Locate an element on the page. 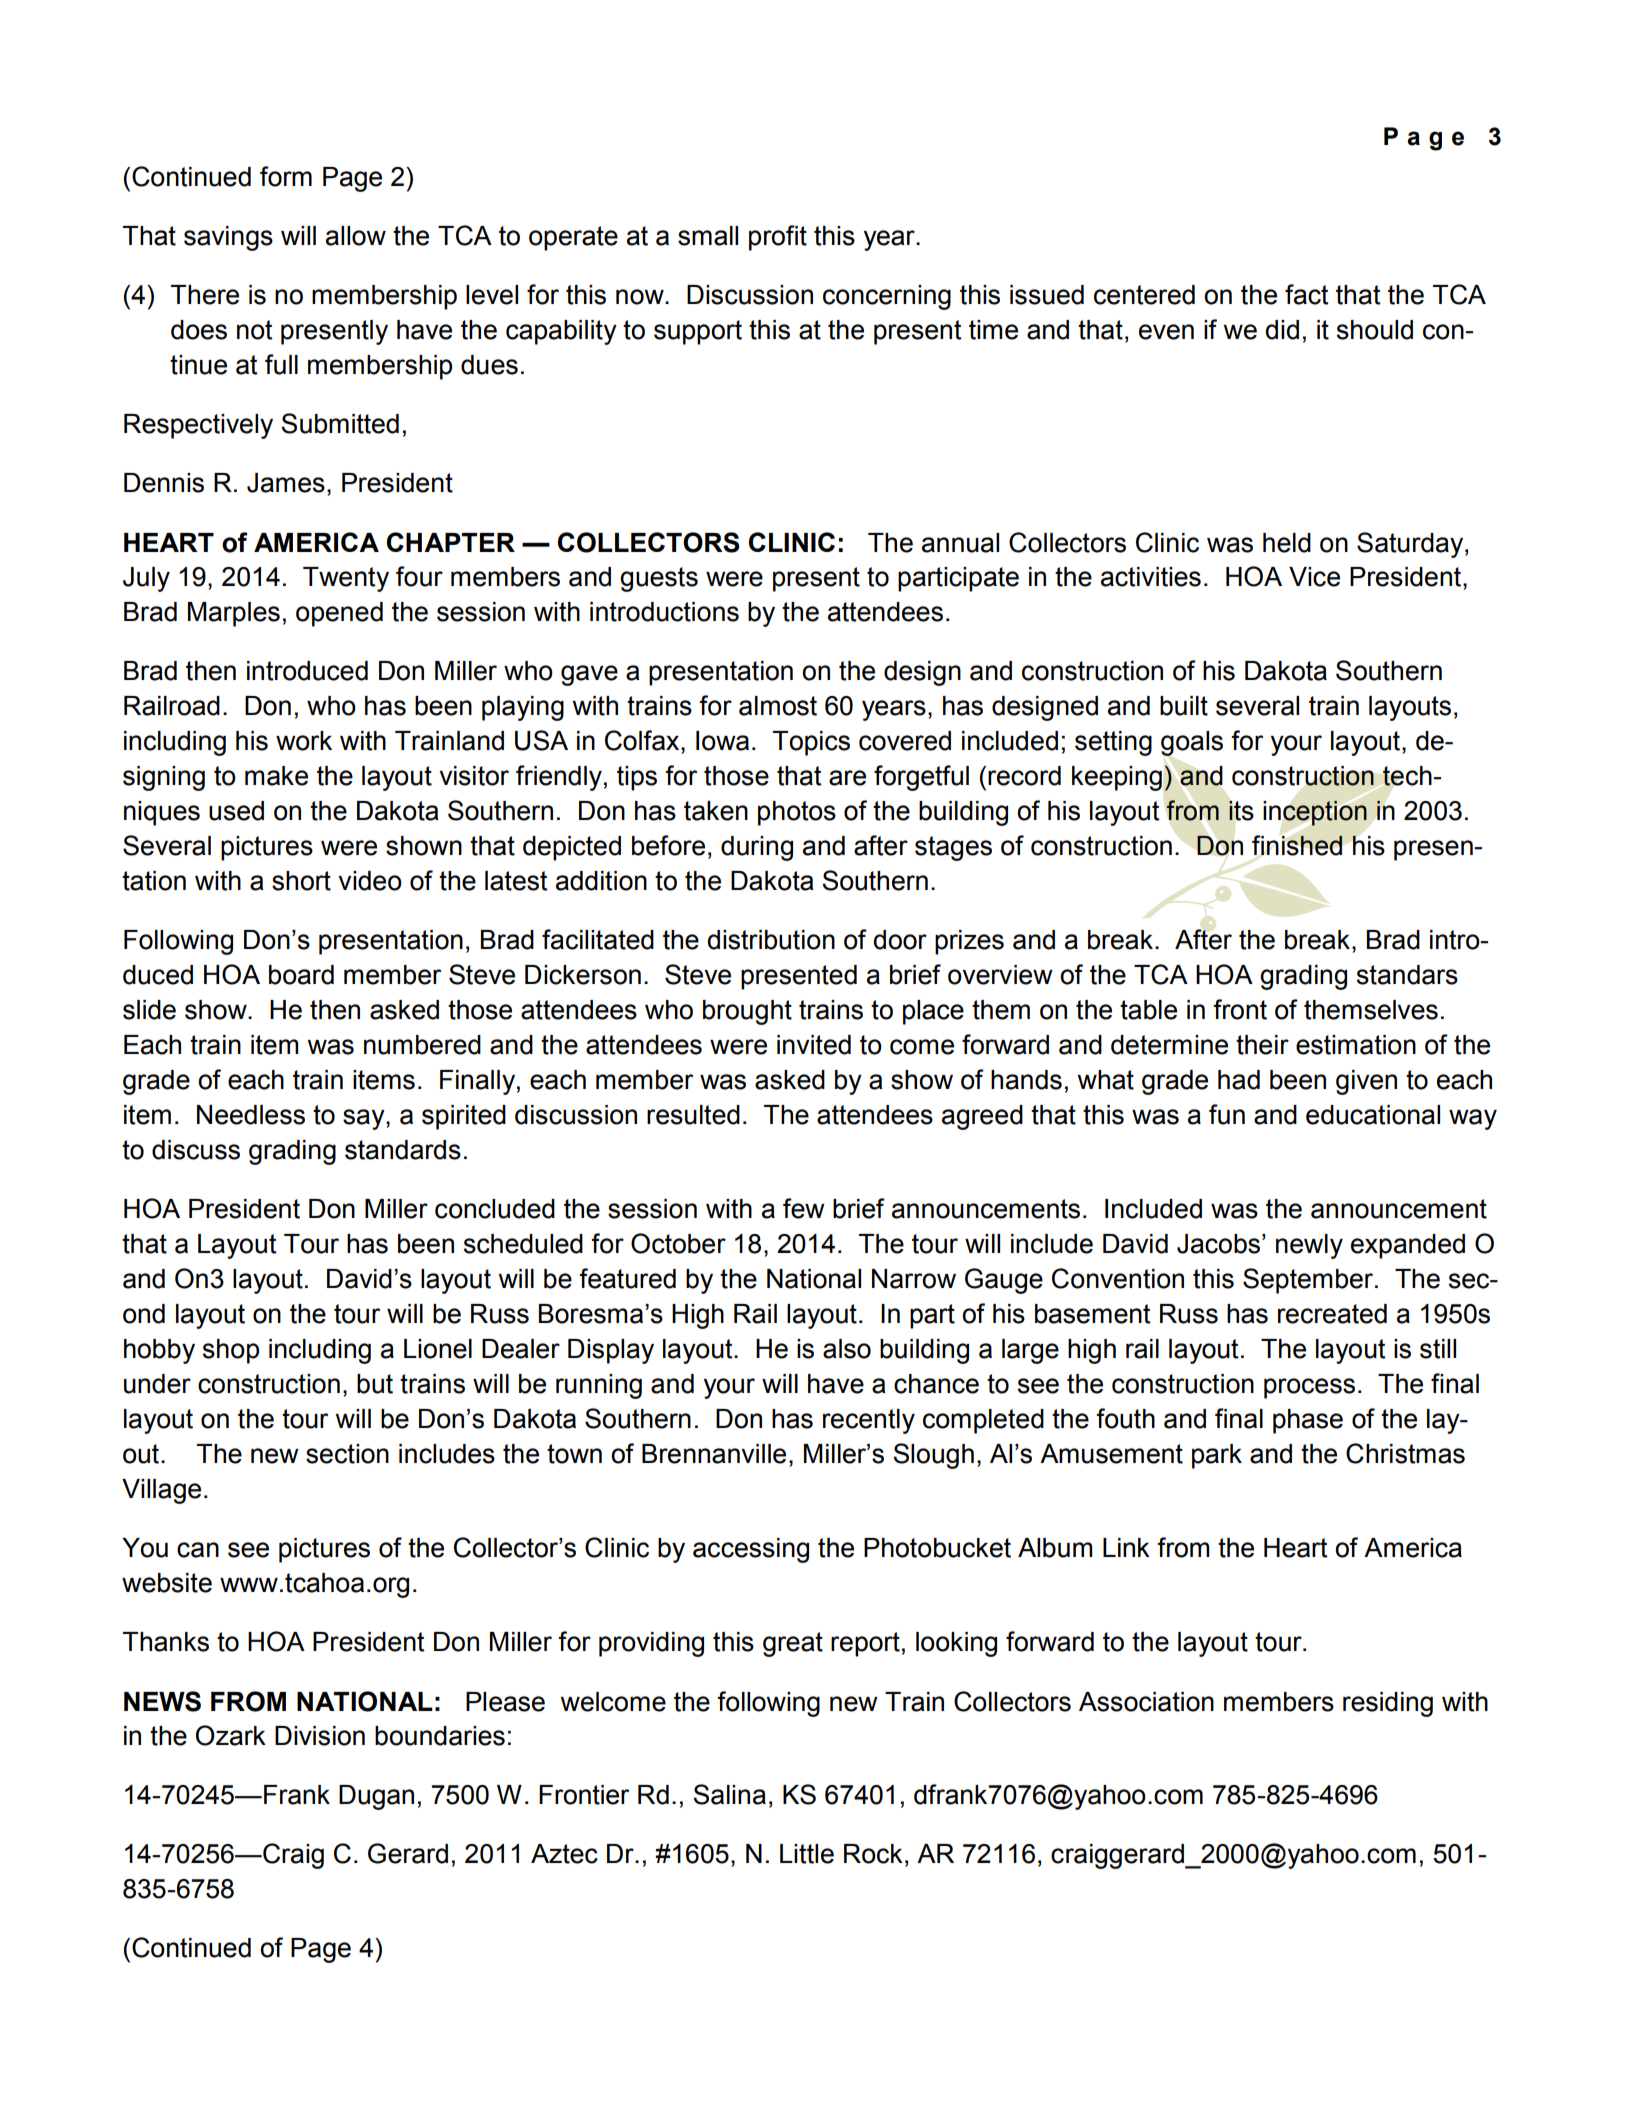 The height and width of the image is (2113, 1632). few is located at coordinates (804, 1208).
